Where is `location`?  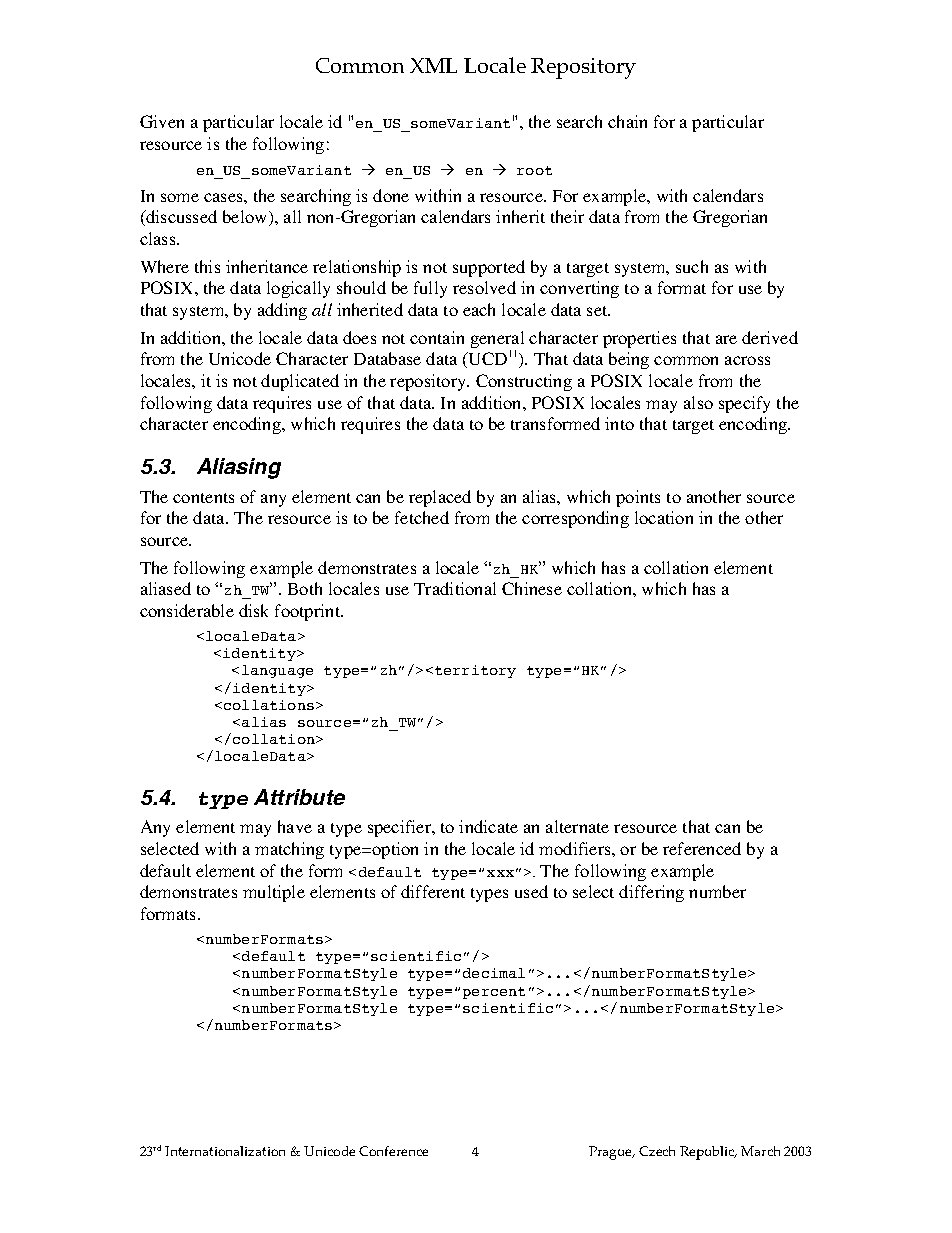
location is located at coordinates (664, 517).
